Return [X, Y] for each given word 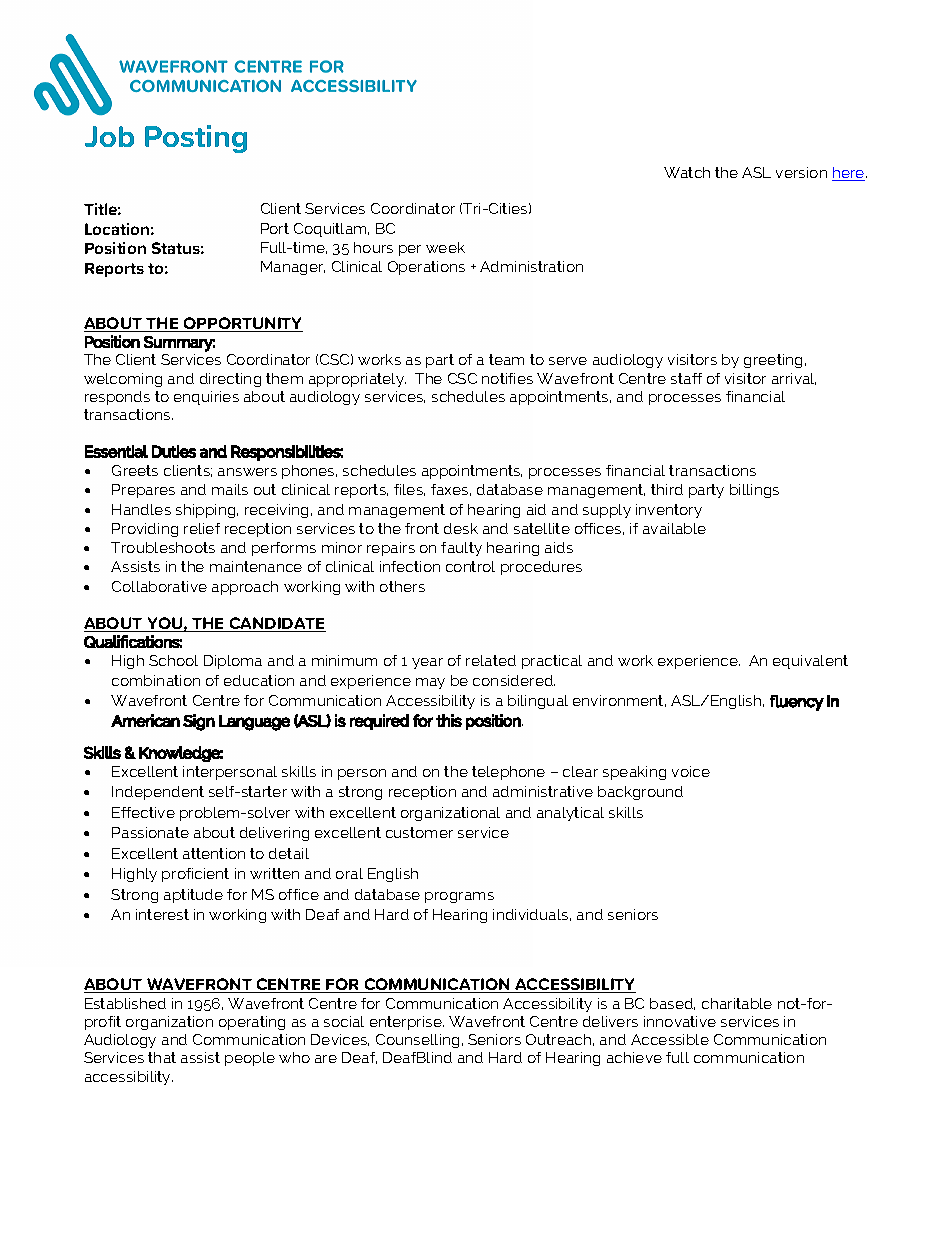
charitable [737, 1003]
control [470, 566]
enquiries [206, 398]
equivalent [810, 662]
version [801, 172]
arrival [794, 379]
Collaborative [159, 586]
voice [691, 771]
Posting [196, 139]
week [445, 247]
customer [419, 832]
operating [252, 1023]
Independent [158, 793]
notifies [507, 378]
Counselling [417, 1041]
